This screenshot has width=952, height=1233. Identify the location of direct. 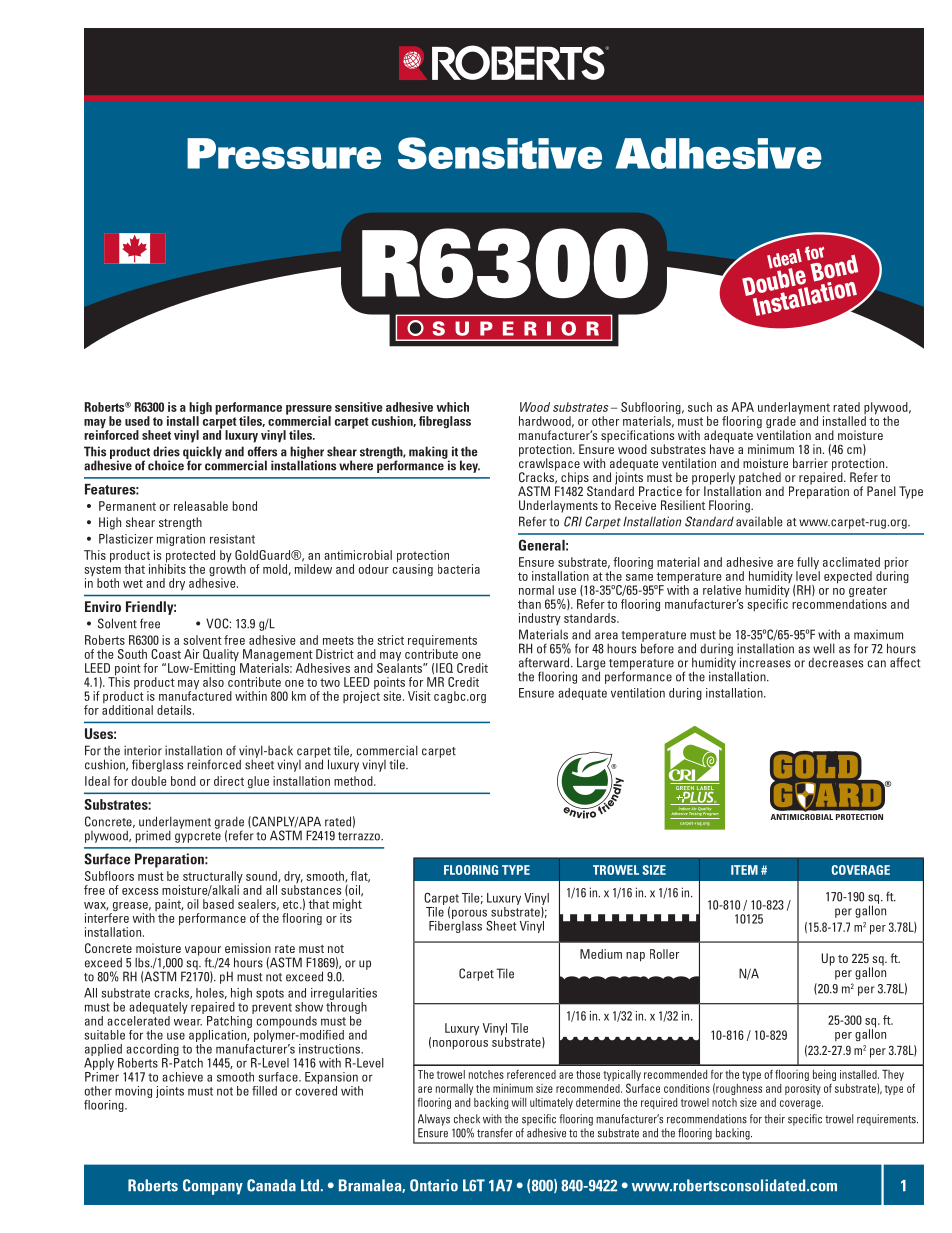
(229, 781).
